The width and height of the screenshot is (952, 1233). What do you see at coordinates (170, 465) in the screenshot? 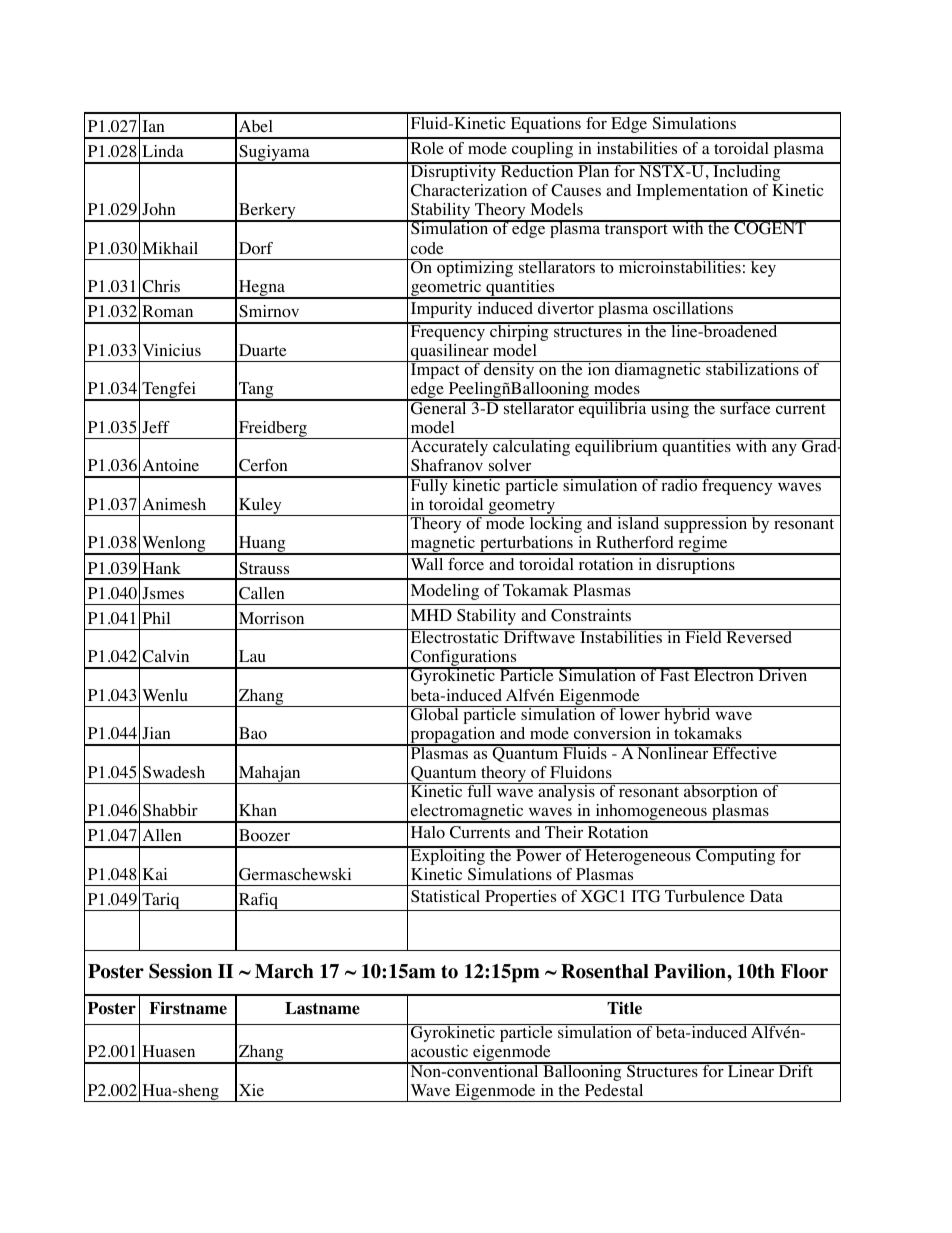
I see `Antoine` at bounding box center [170, 465].
